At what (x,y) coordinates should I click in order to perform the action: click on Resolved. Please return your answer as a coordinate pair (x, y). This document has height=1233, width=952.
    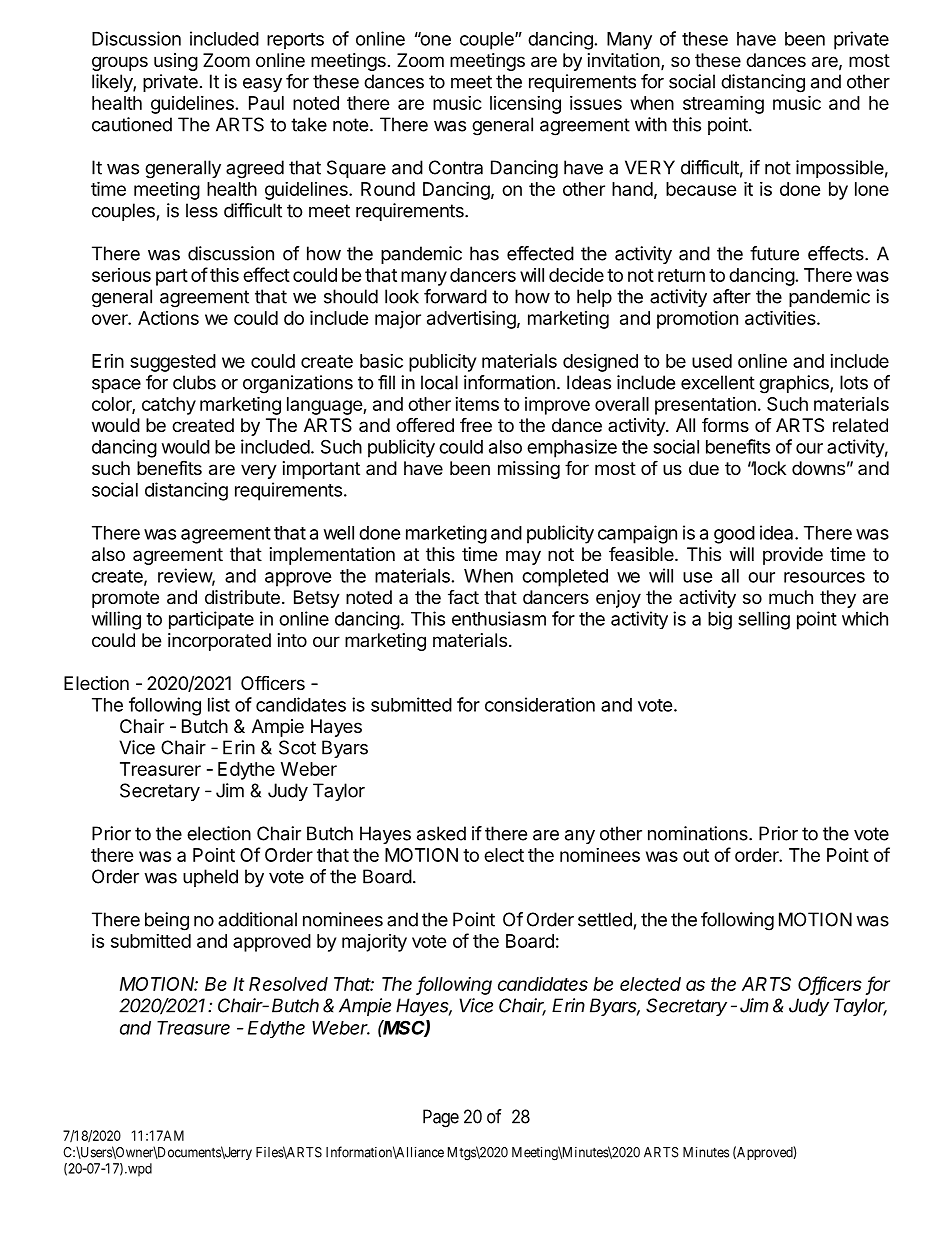
    Looking at the image, I should click on (288, 984).
